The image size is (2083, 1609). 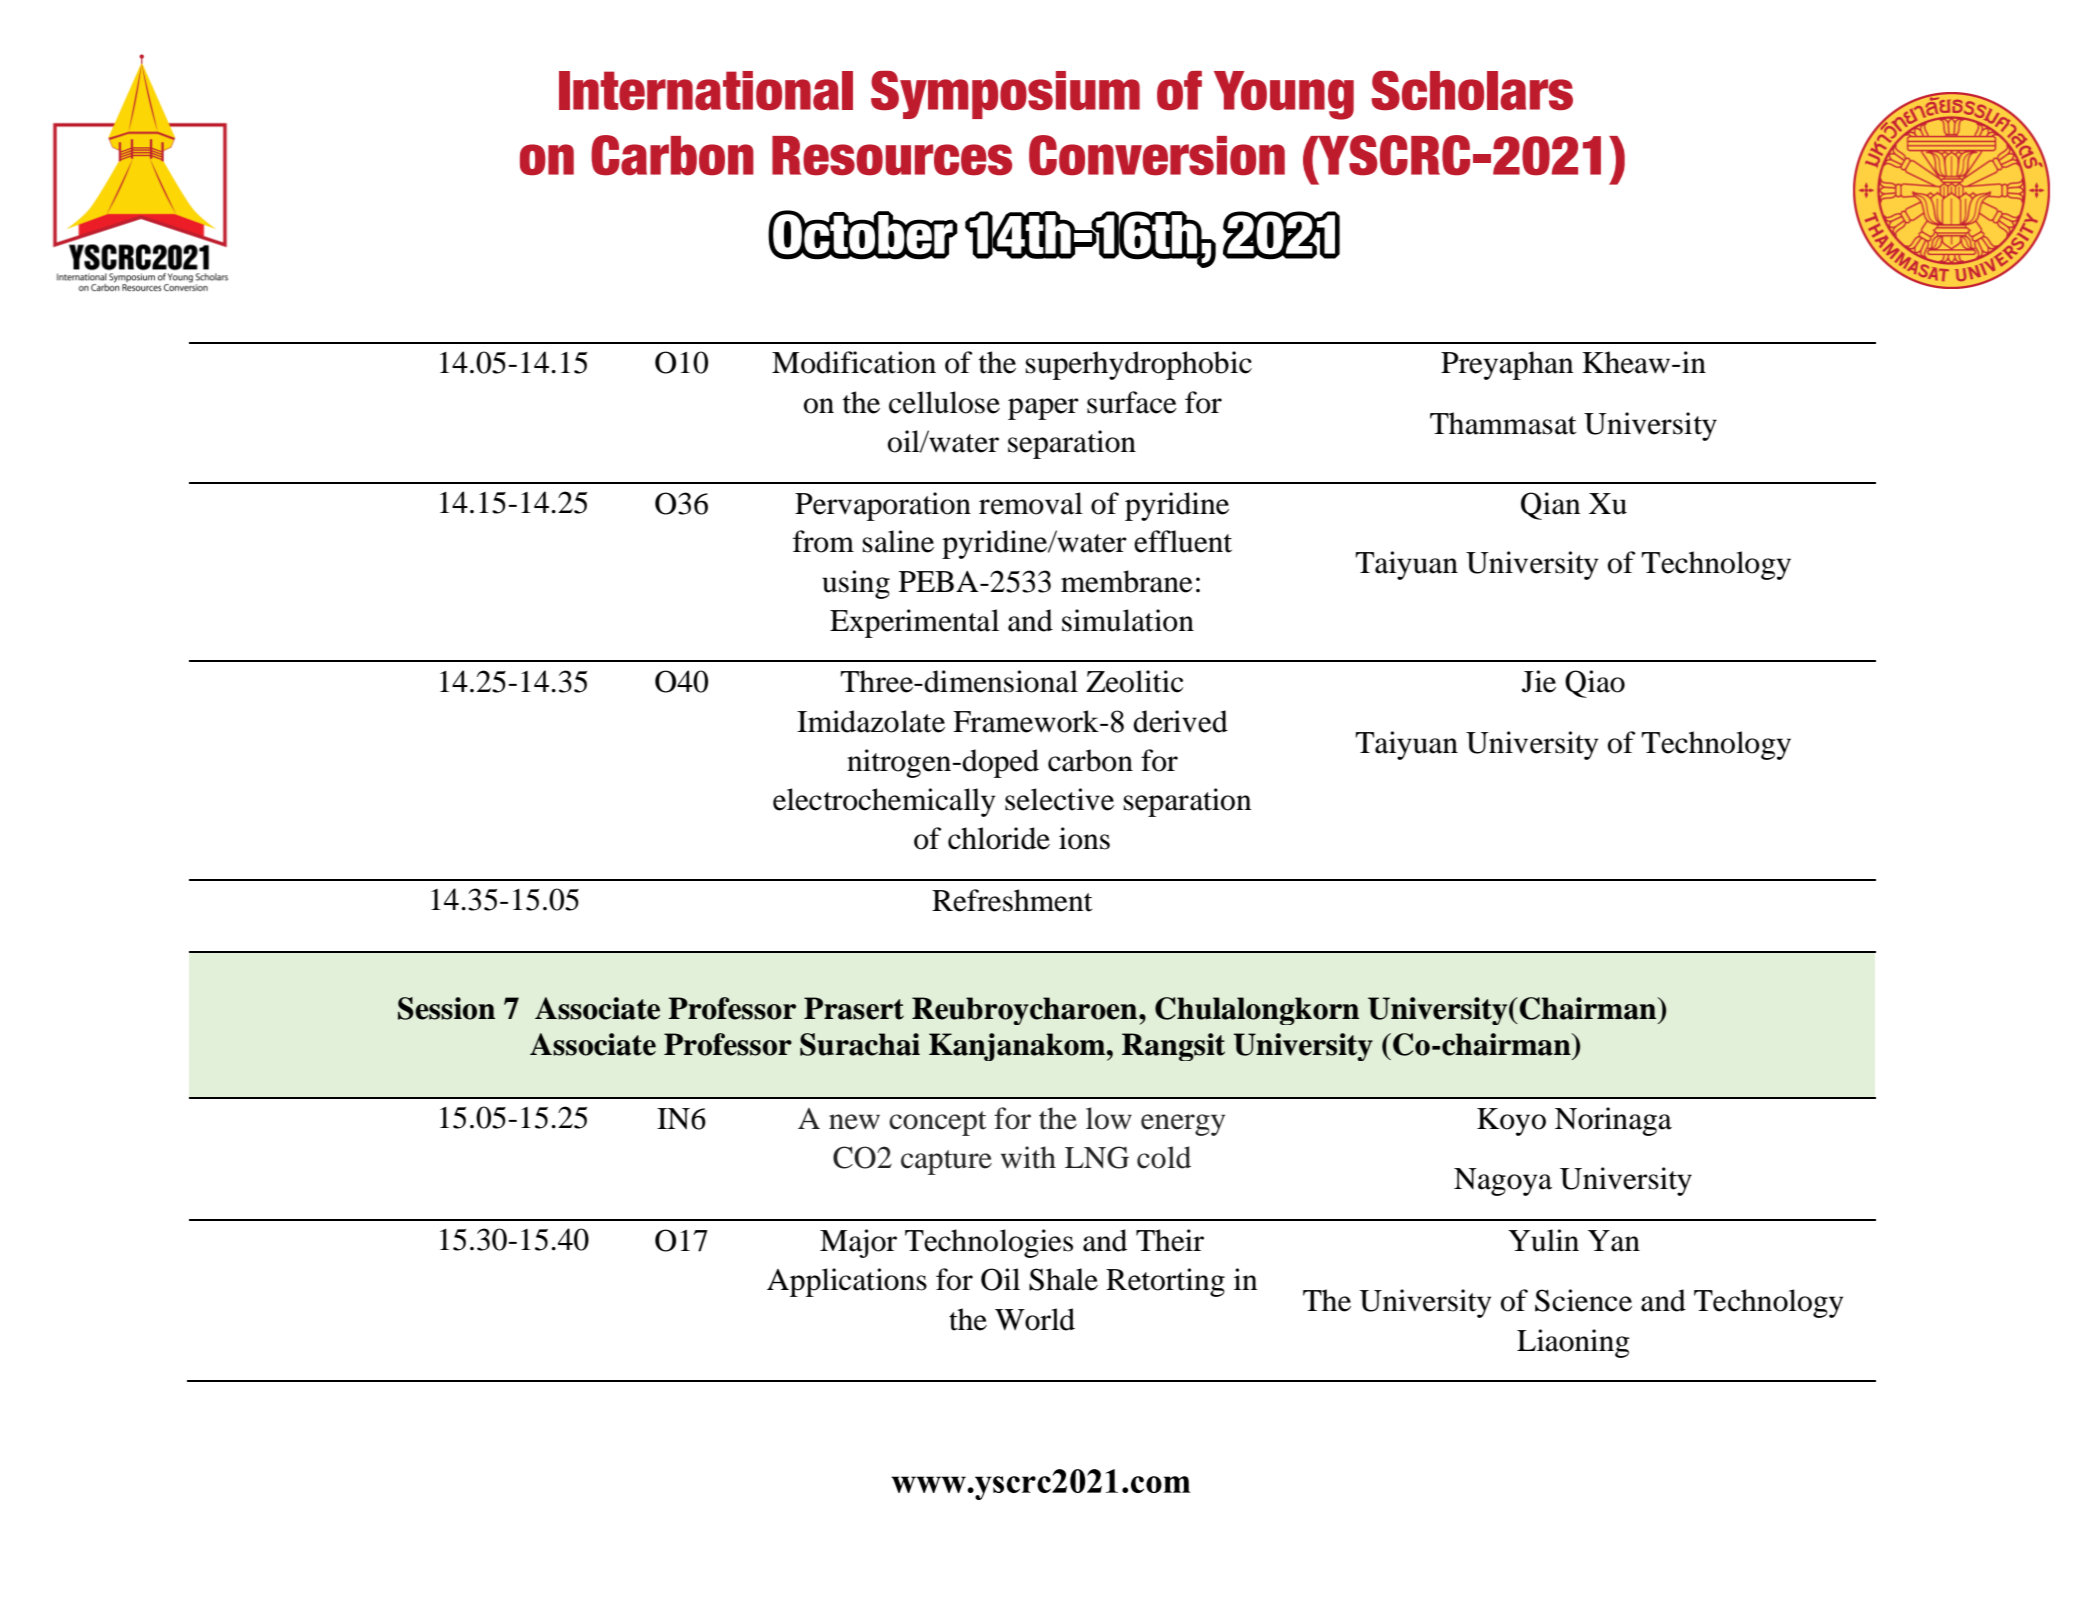 What do you see at coordinates (884, 802) in the page?
I see `electrochemically` at bounding box center [884, 802].
